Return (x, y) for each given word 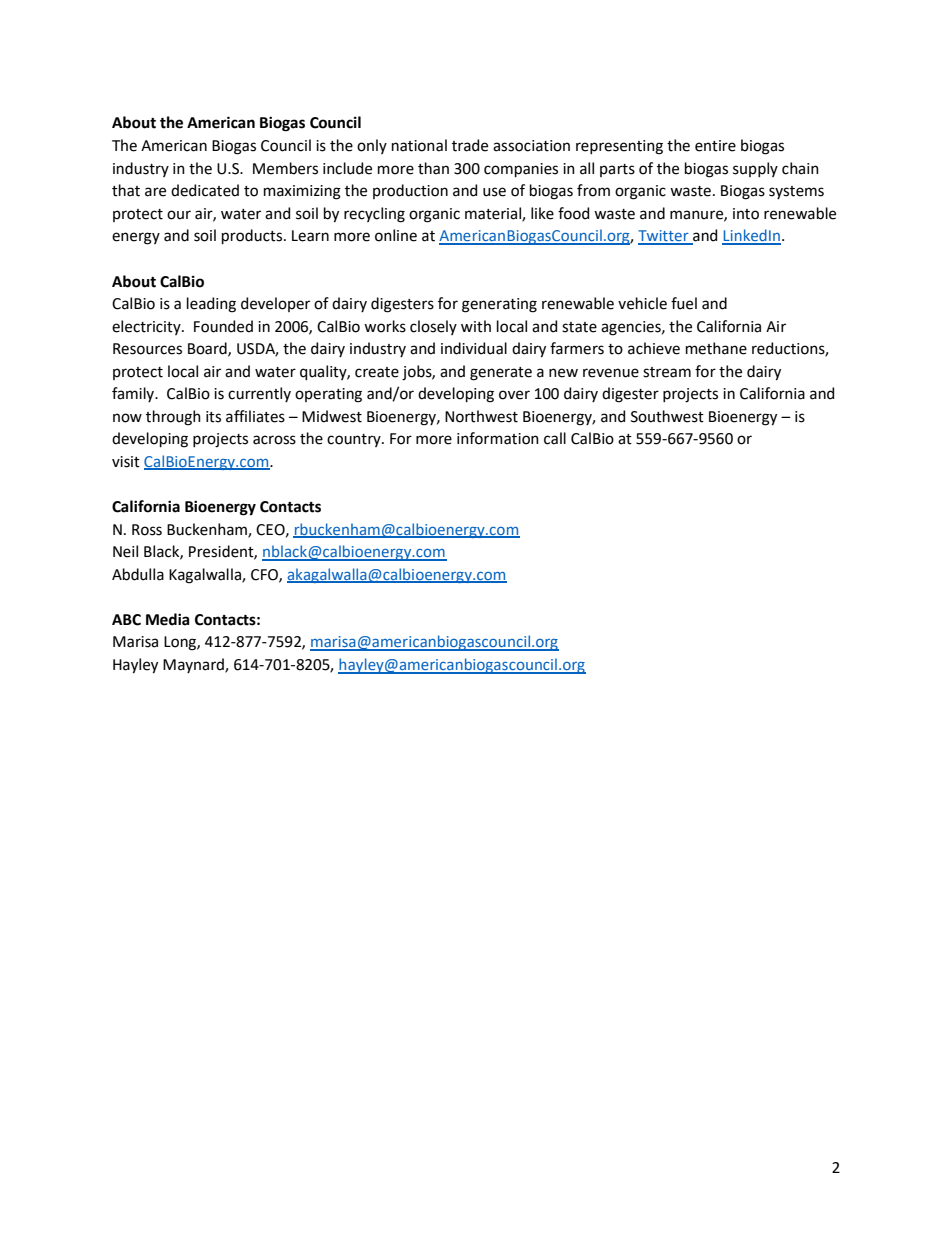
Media (168, 619)
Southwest (667, 416)
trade (470, 145)
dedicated (205, 190)
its (213, 417)
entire (715, 146)
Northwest (481, 416)
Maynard (194, 665)
